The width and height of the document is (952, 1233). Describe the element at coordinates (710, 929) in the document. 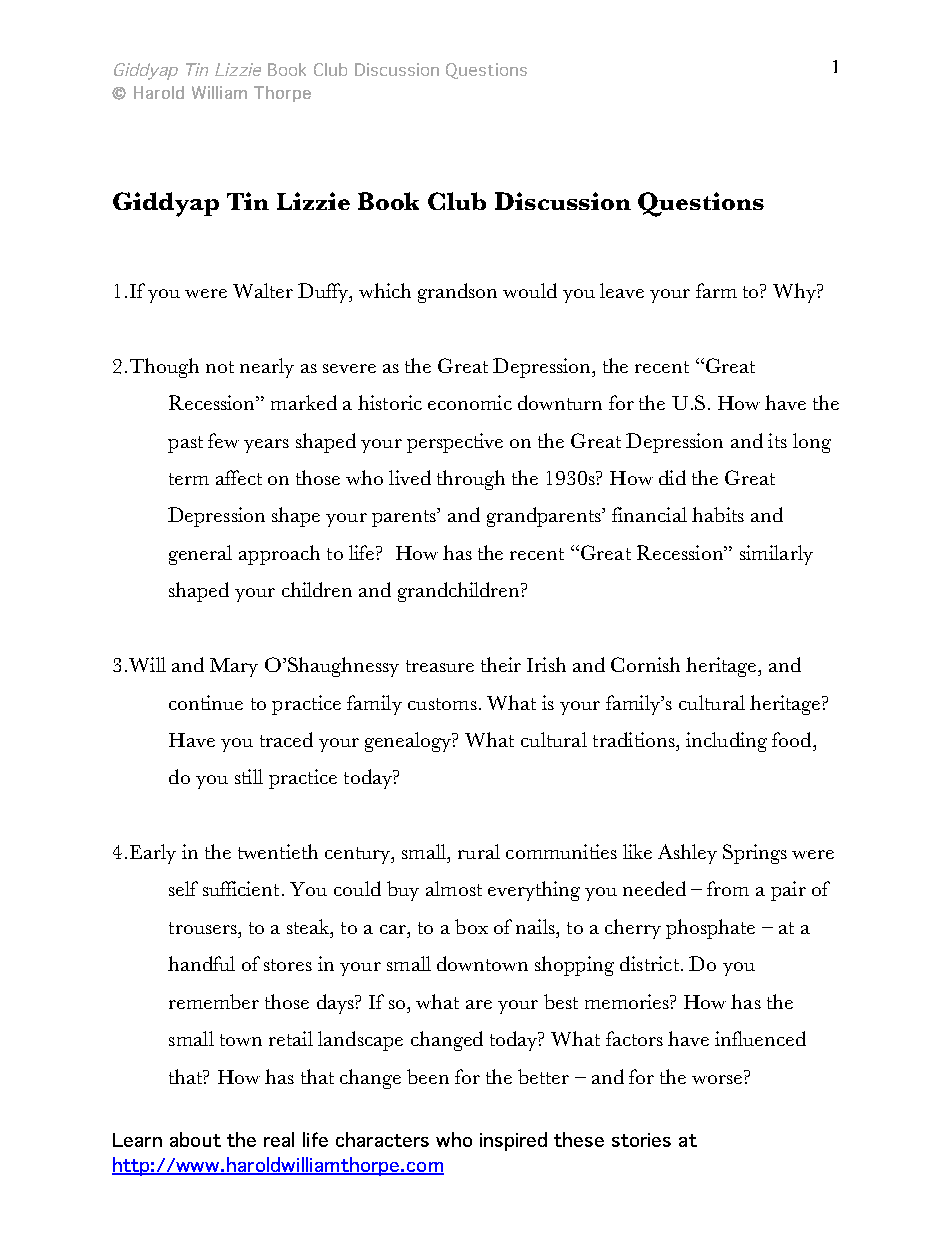

I see `phosphate` at that location.
